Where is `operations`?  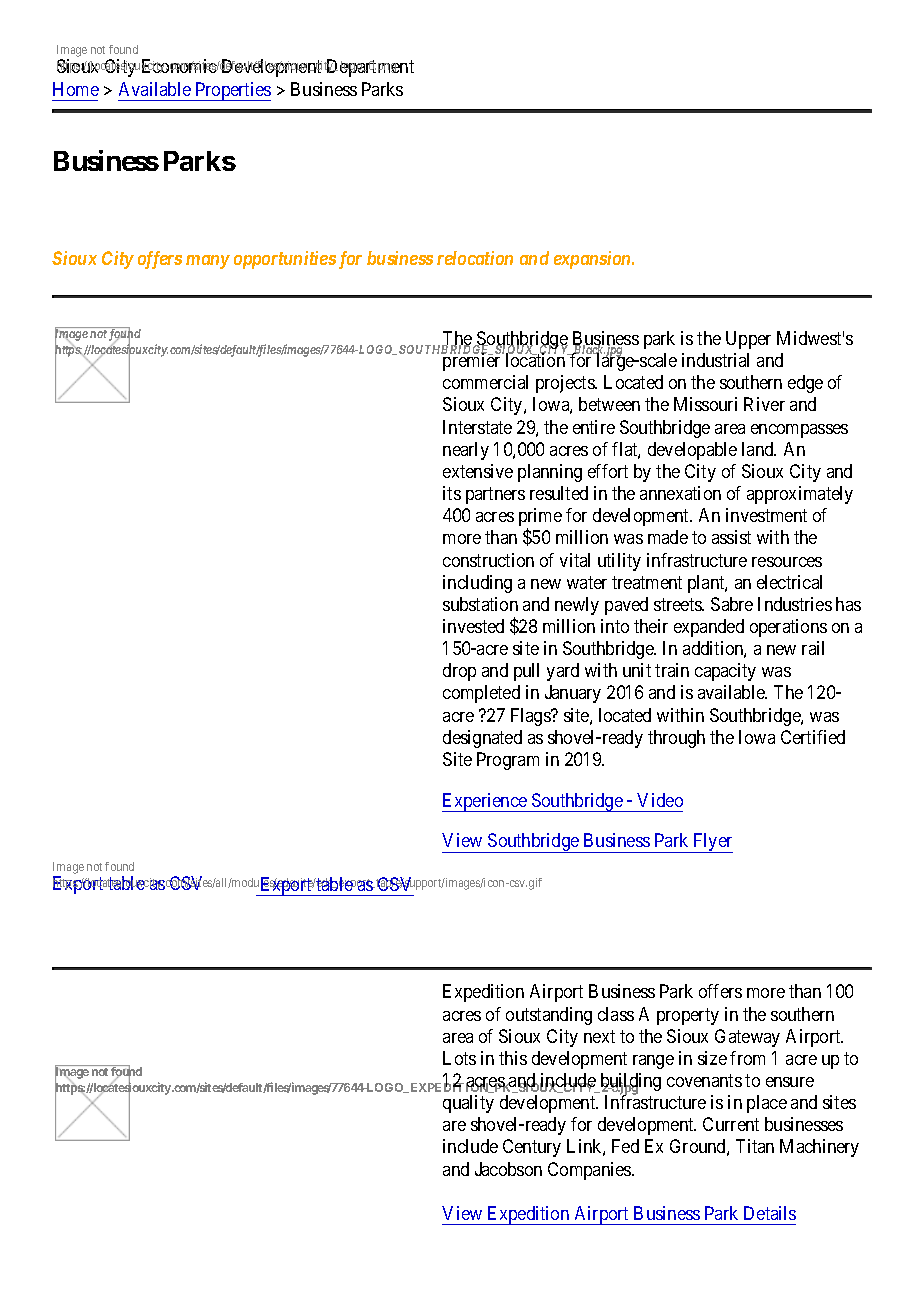 operations is located at coordinates (788, 628).
